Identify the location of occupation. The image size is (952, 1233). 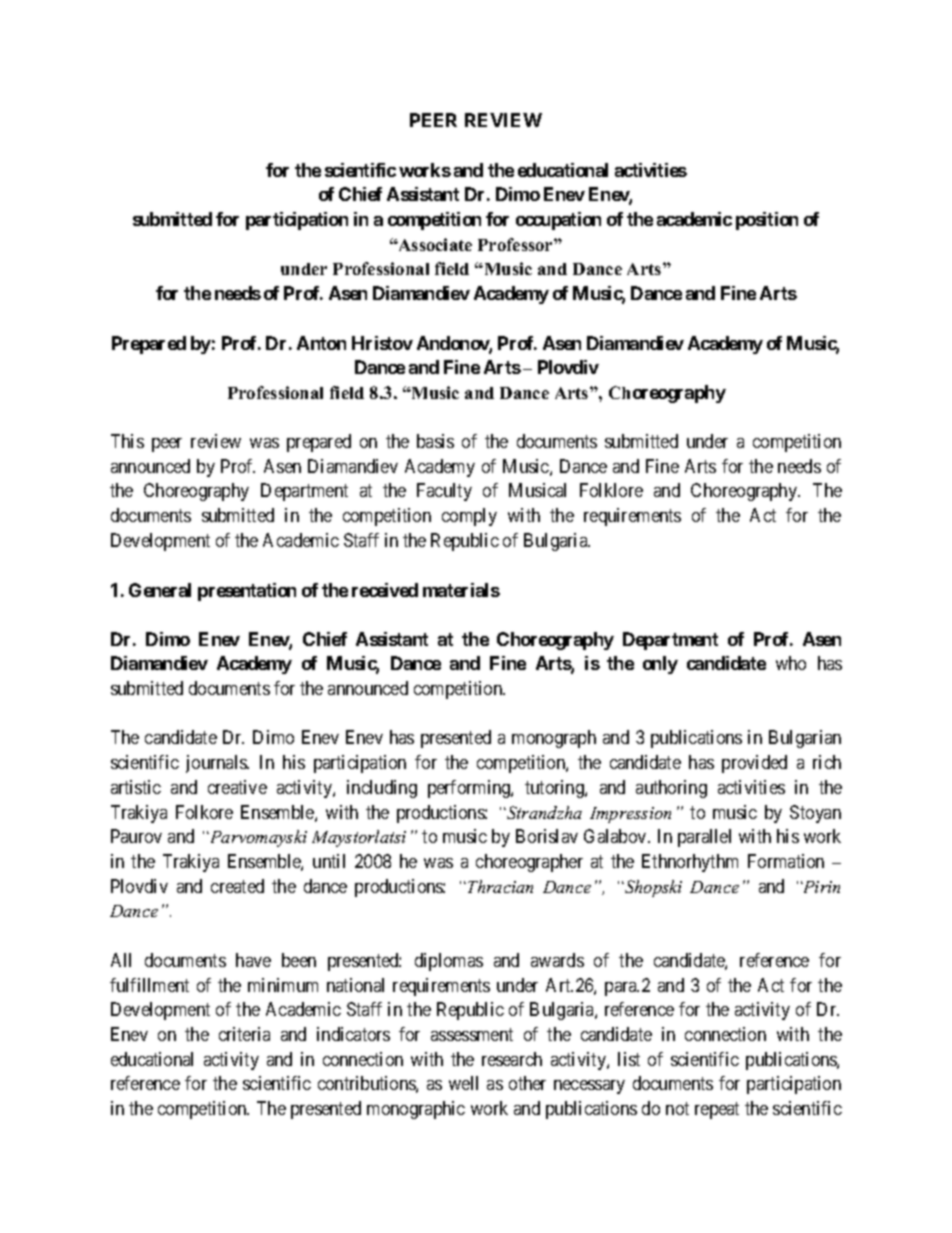
(558, 221).
